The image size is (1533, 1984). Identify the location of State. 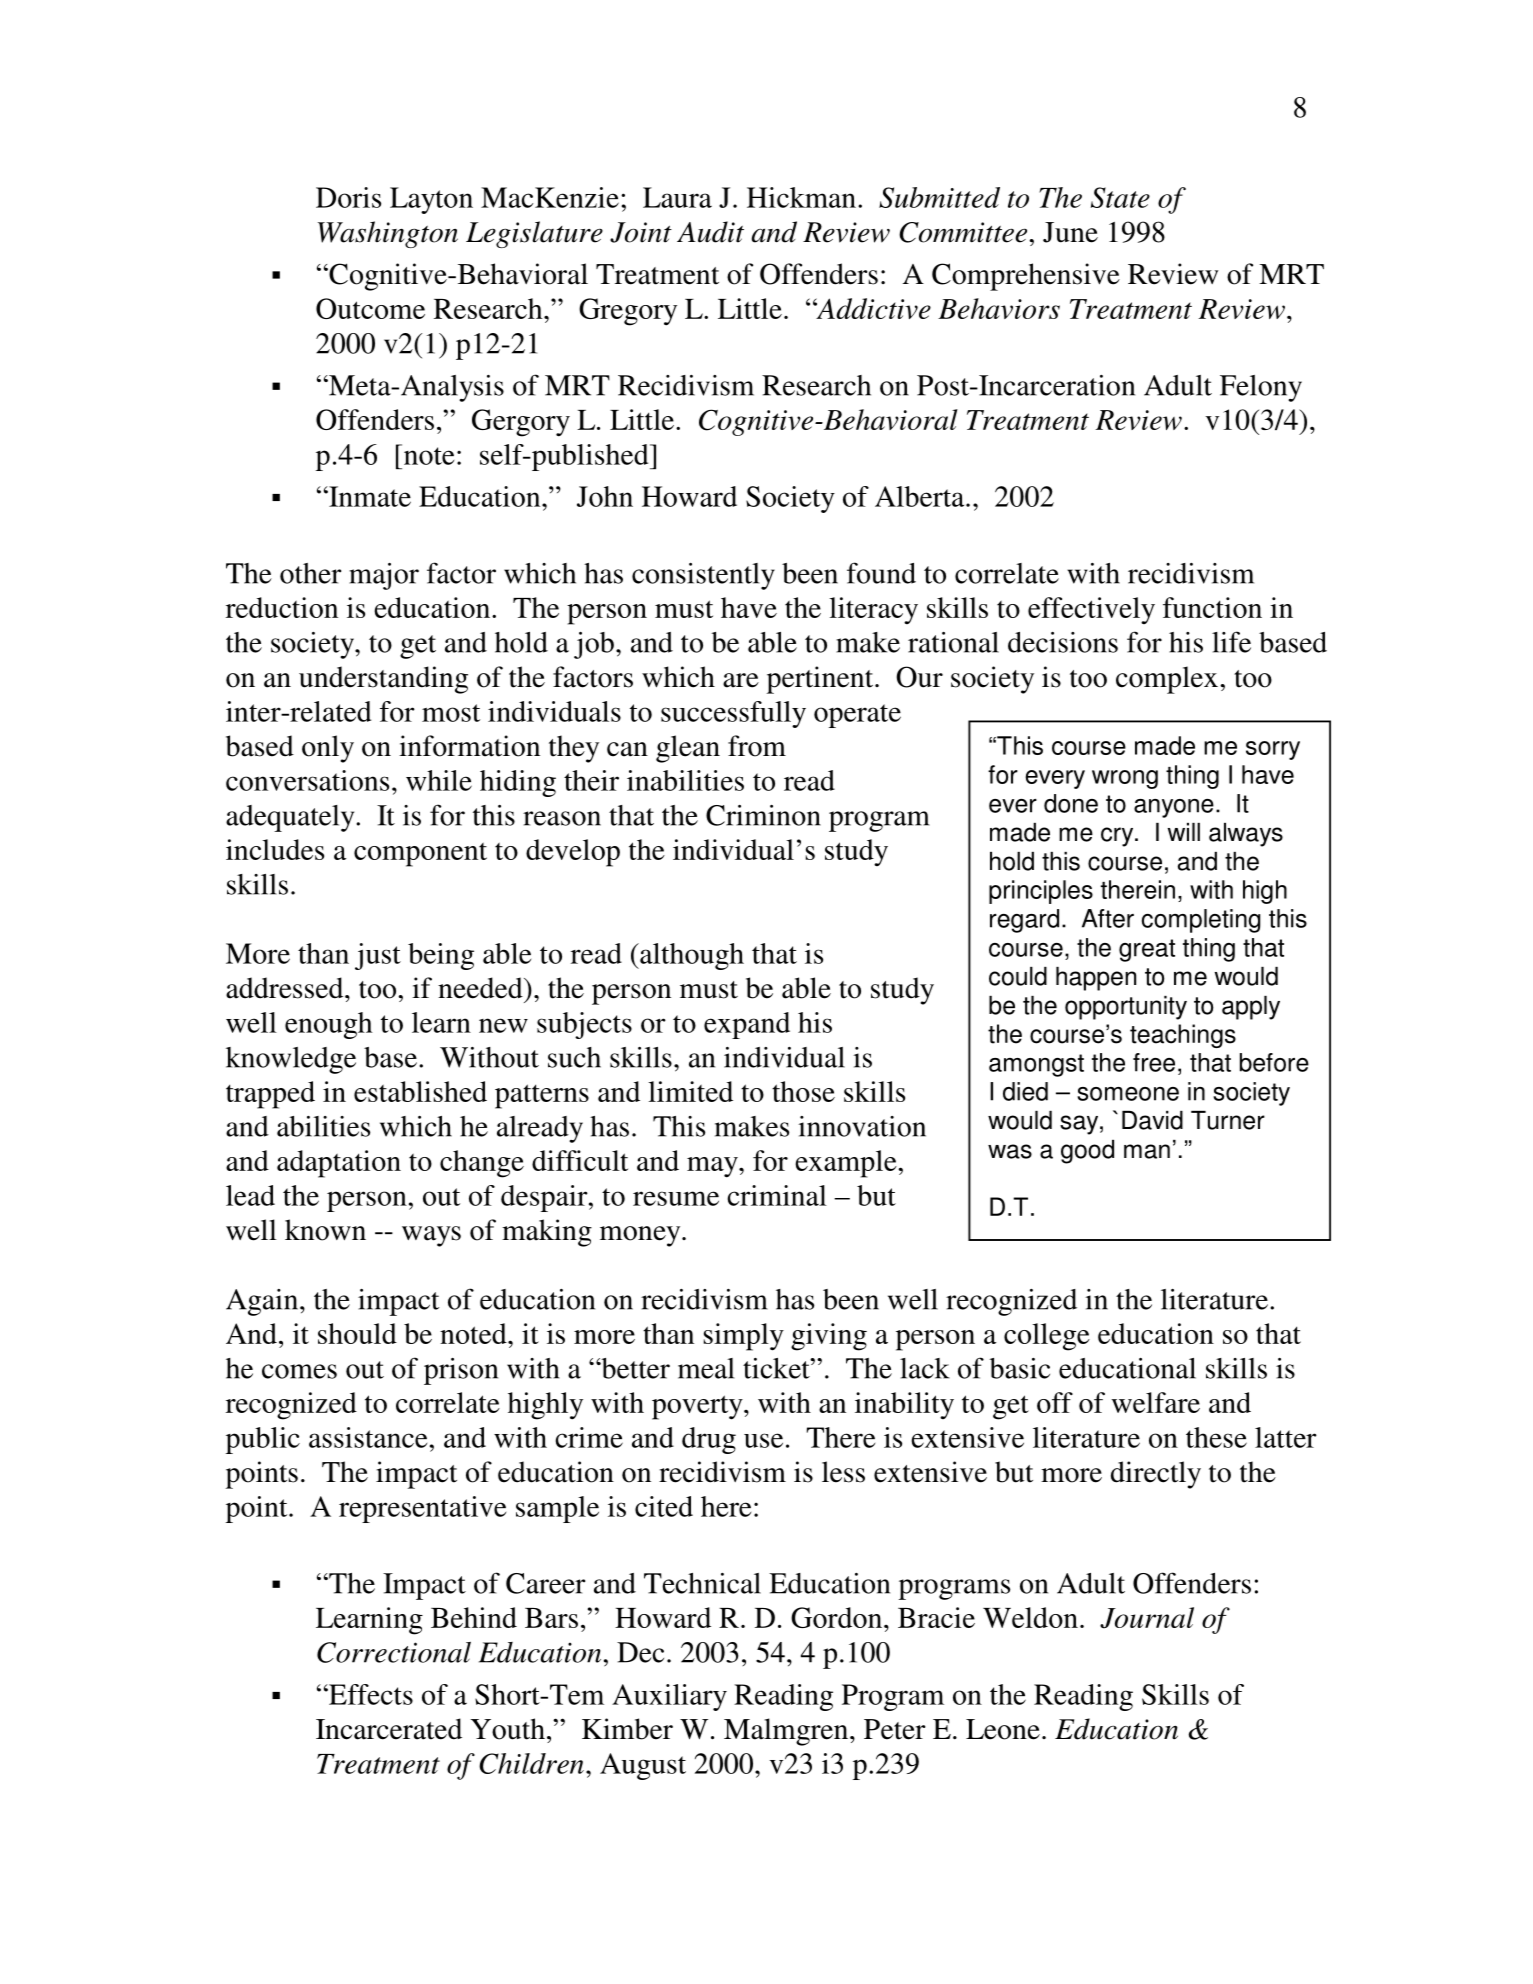
(1120, 197).
